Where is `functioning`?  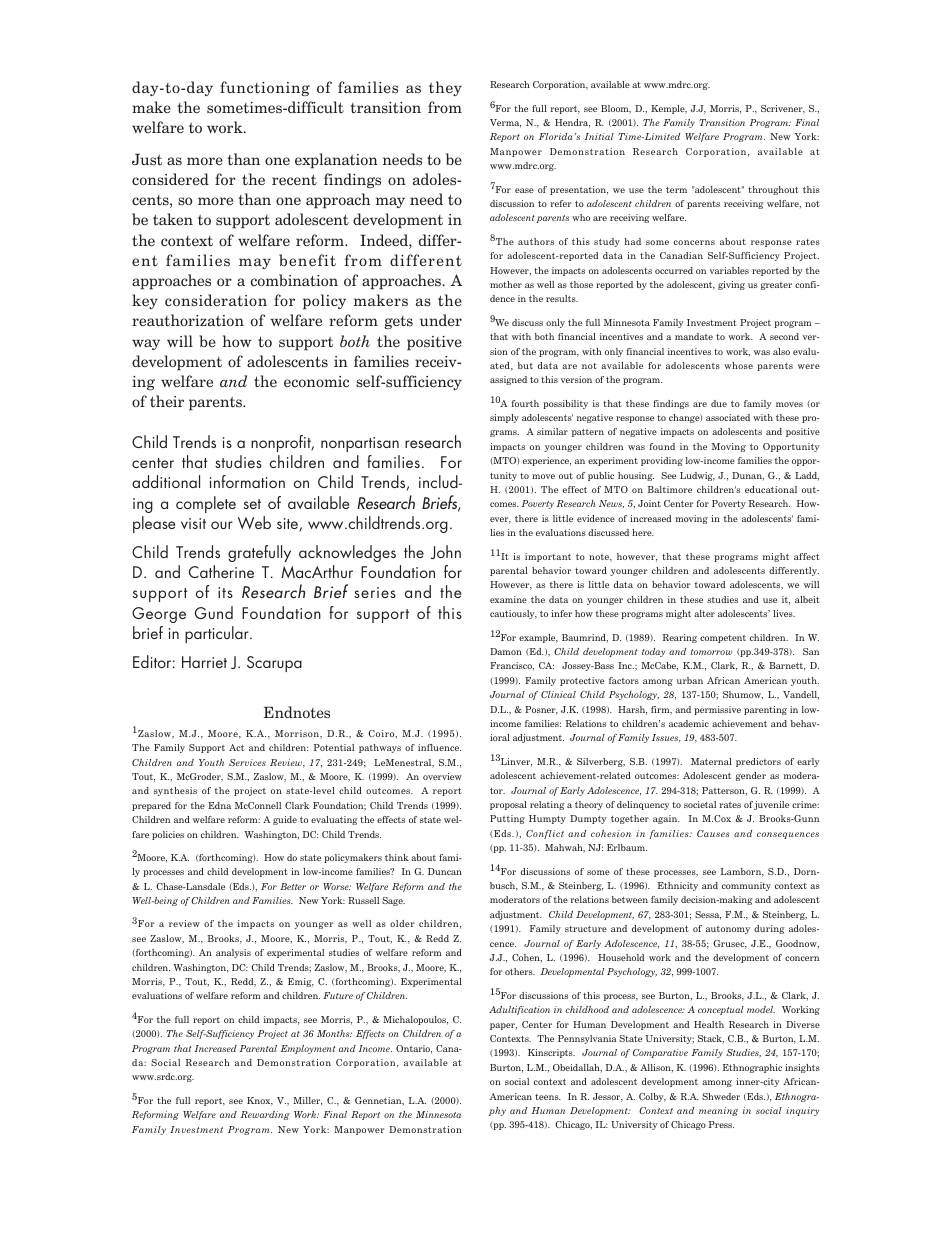 functioning is located at coordinates (265, 88).
